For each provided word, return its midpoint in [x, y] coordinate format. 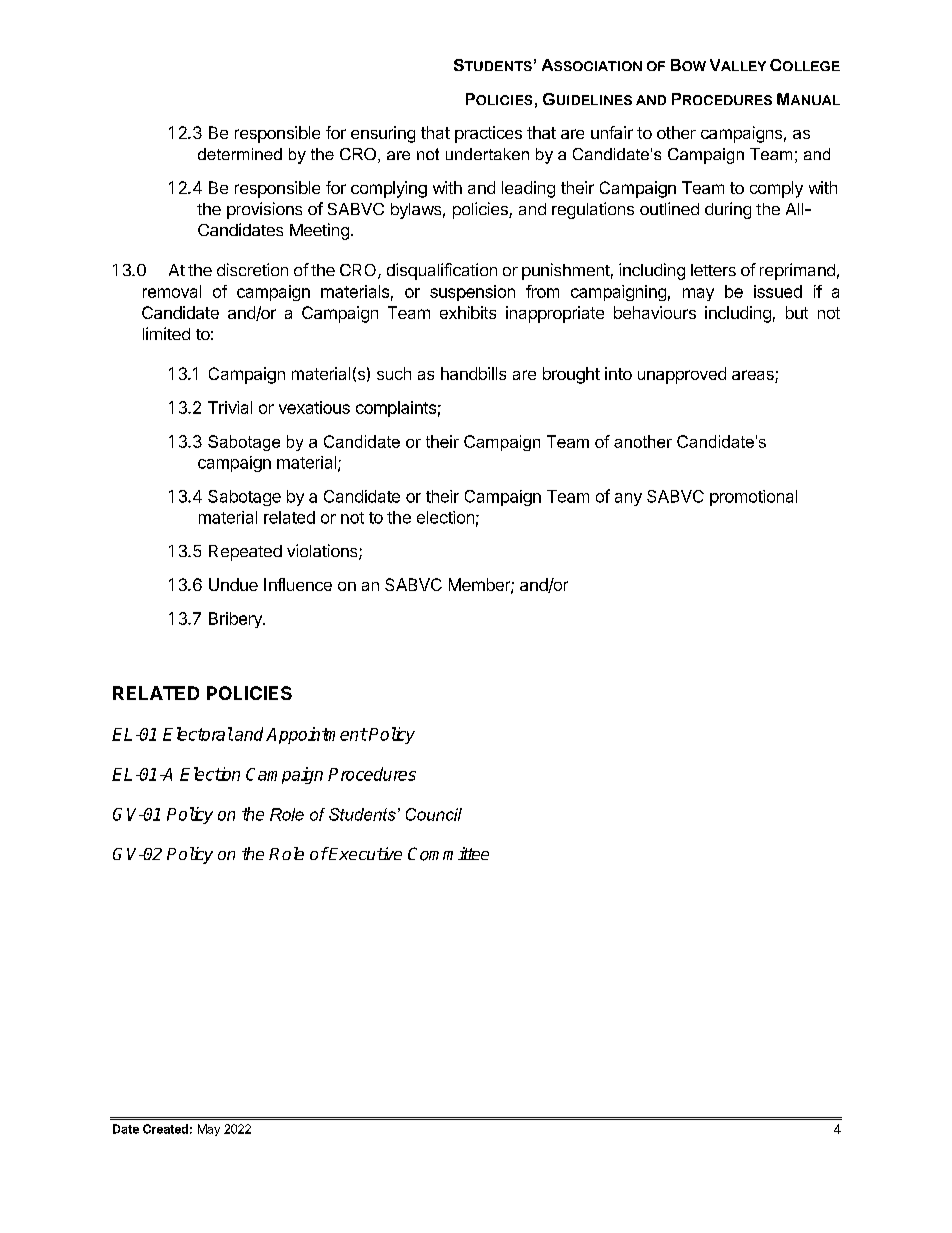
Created [165, 1129]
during [728, 210]
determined [240, 154]
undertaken [487, 154]
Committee [448, 854]
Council [434, 814]
